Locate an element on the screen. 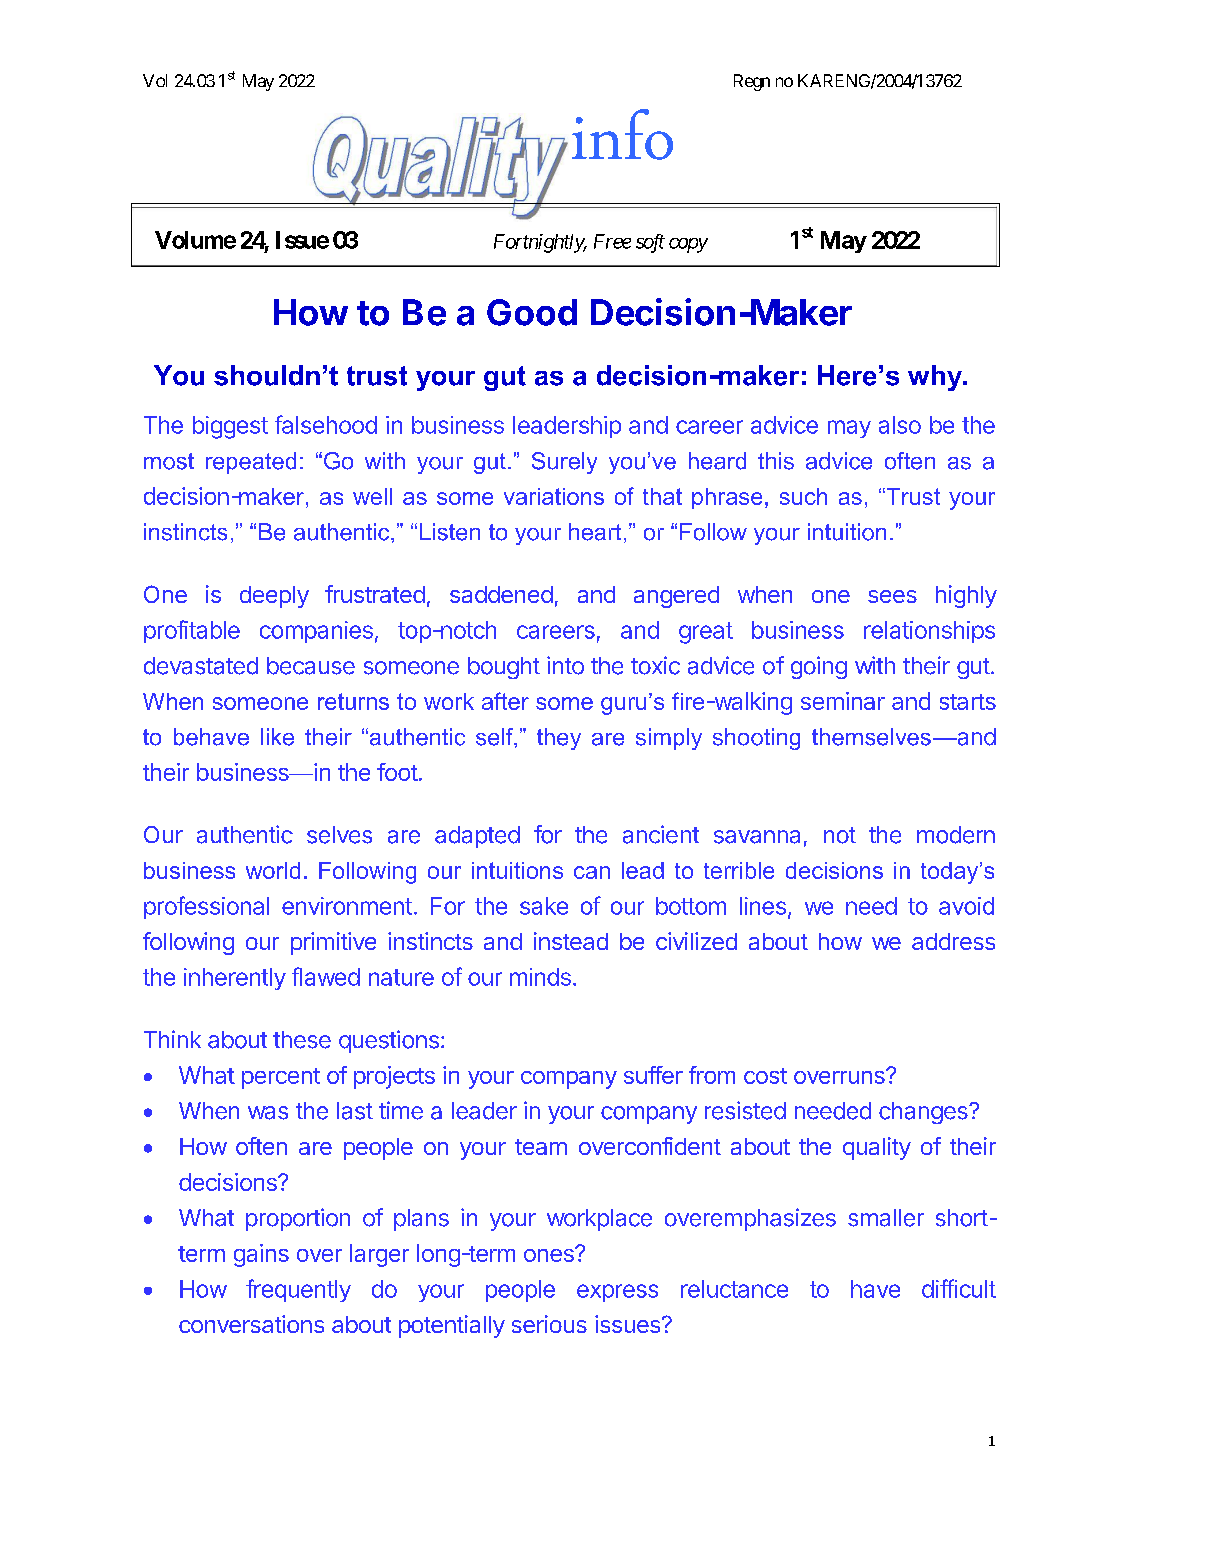 The height and width of the screenshot is (1567, 1211). professional is located at coordinates (206, 907).
